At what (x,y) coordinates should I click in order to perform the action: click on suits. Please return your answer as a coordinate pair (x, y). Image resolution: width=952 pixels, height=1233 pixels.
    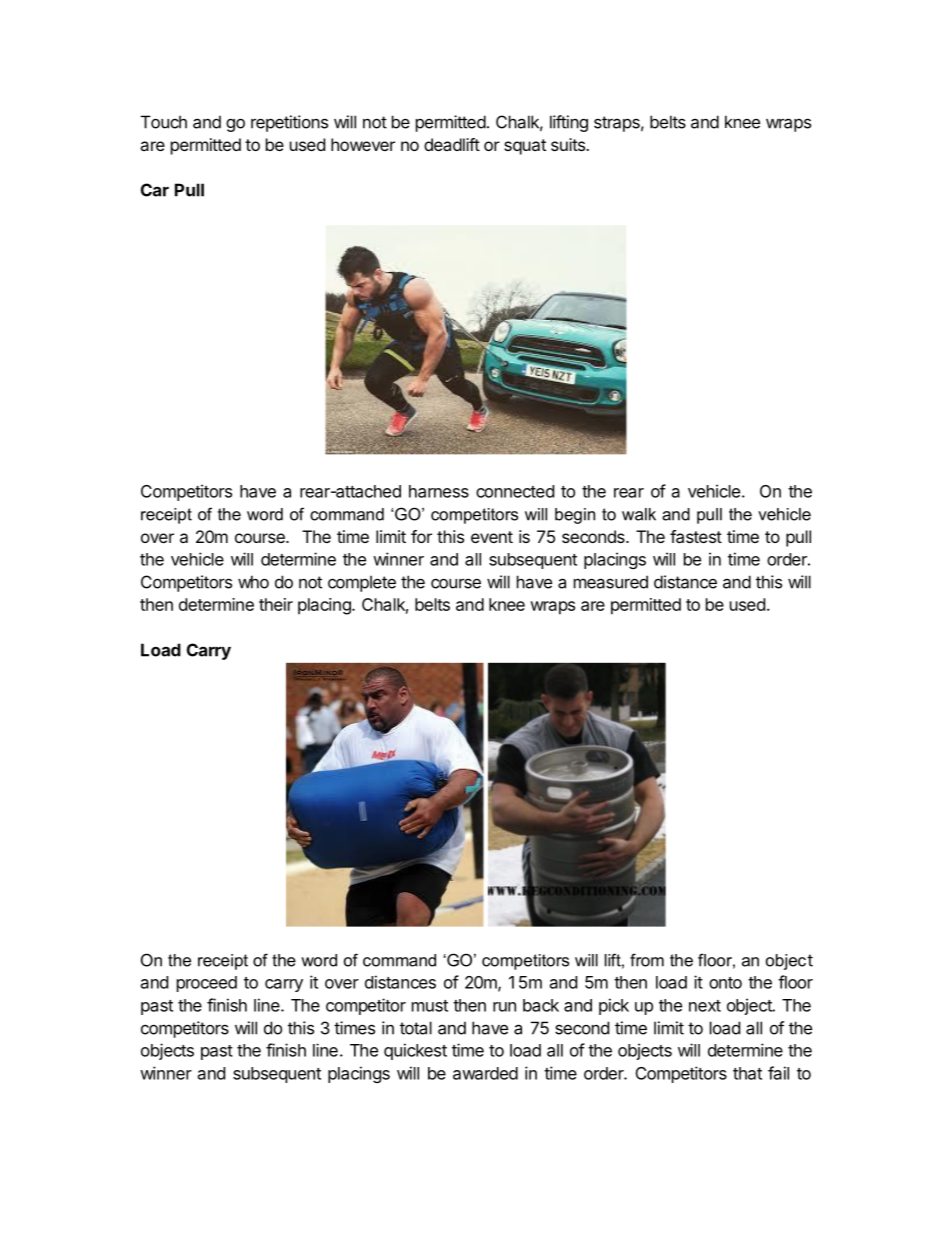
    Looking at the image, I should click on (569, 144).
